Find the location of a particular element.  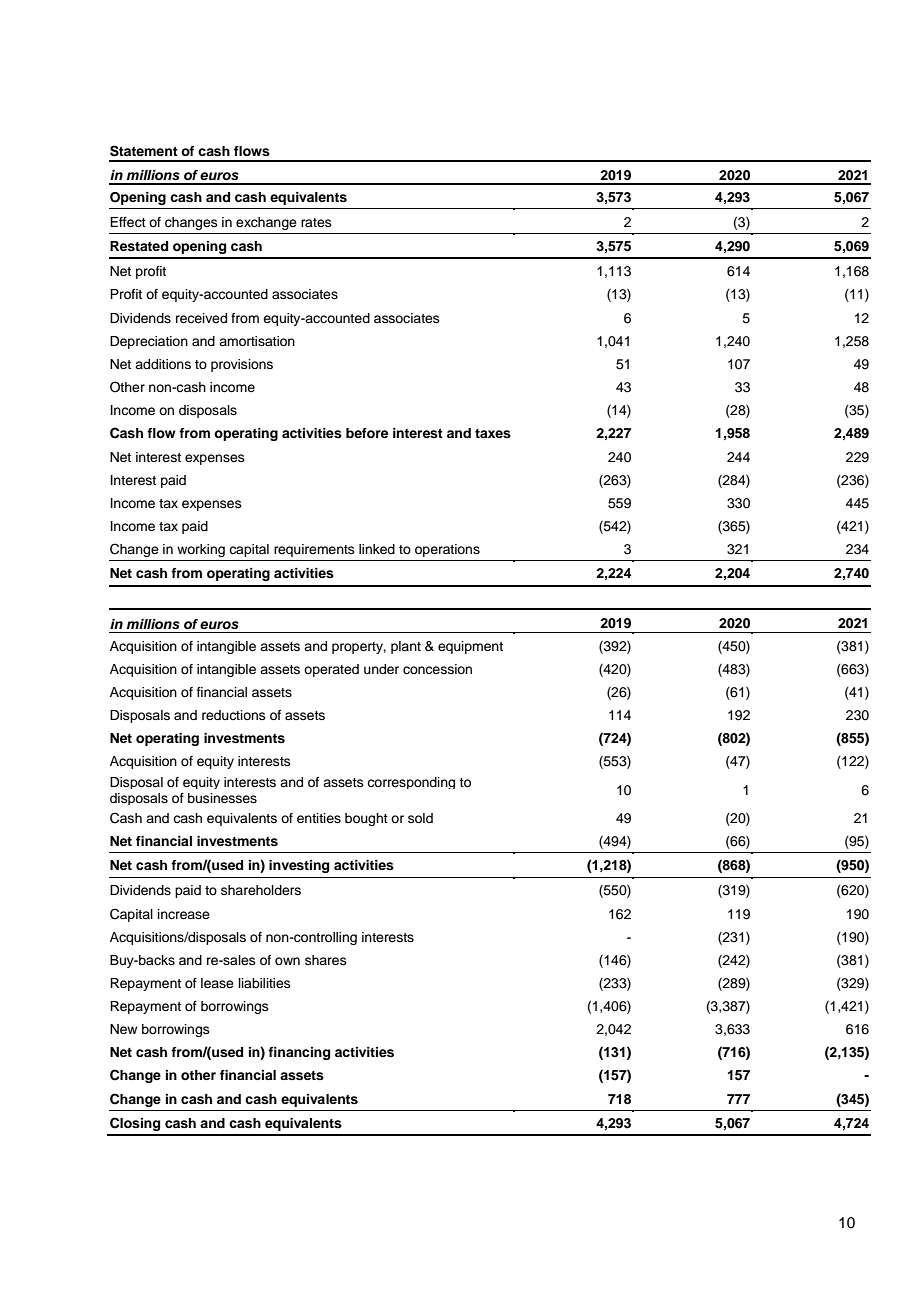

rates is located at coordinates (316, 222).
